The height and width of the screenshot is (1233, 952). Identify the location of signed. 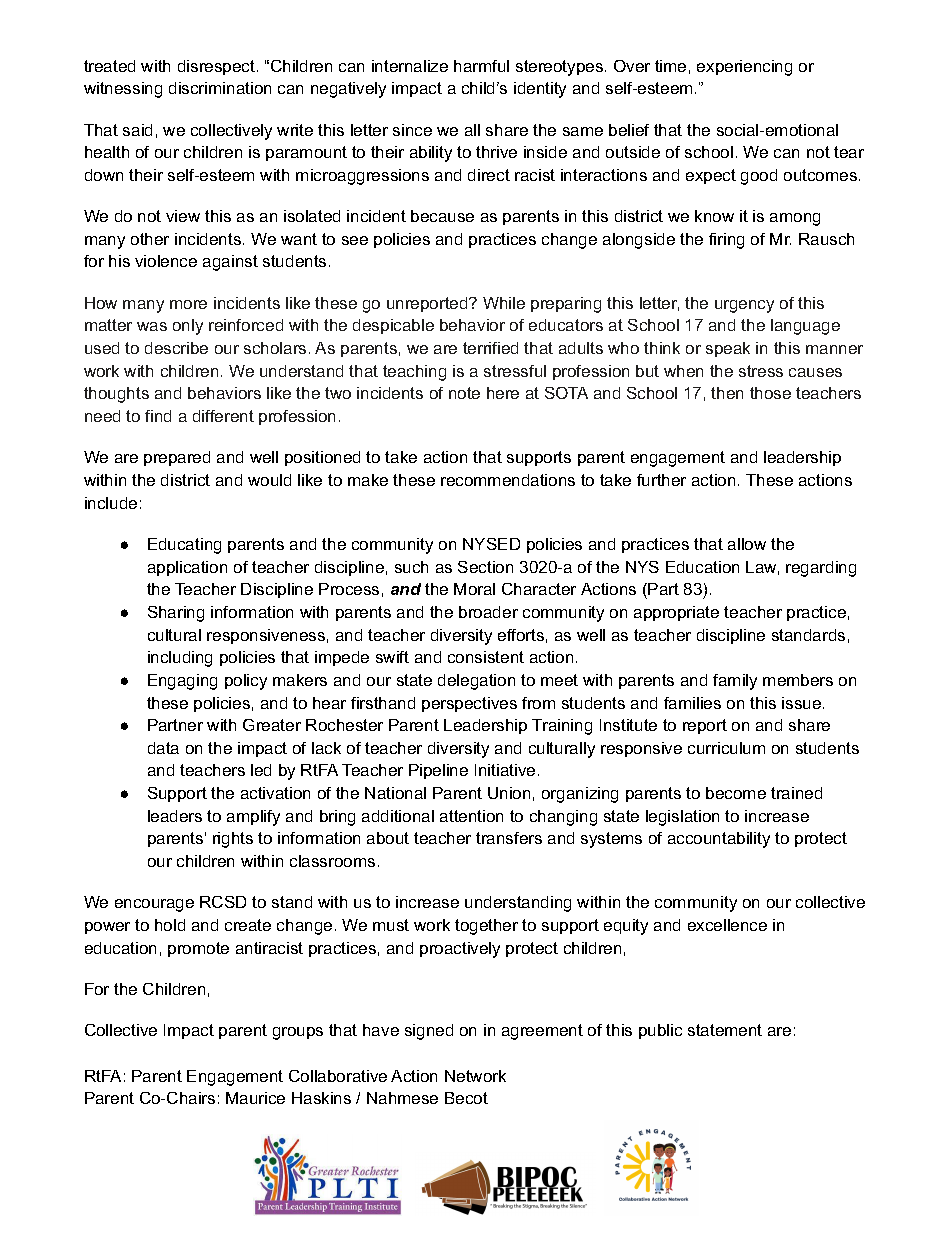
(429, 1032).
